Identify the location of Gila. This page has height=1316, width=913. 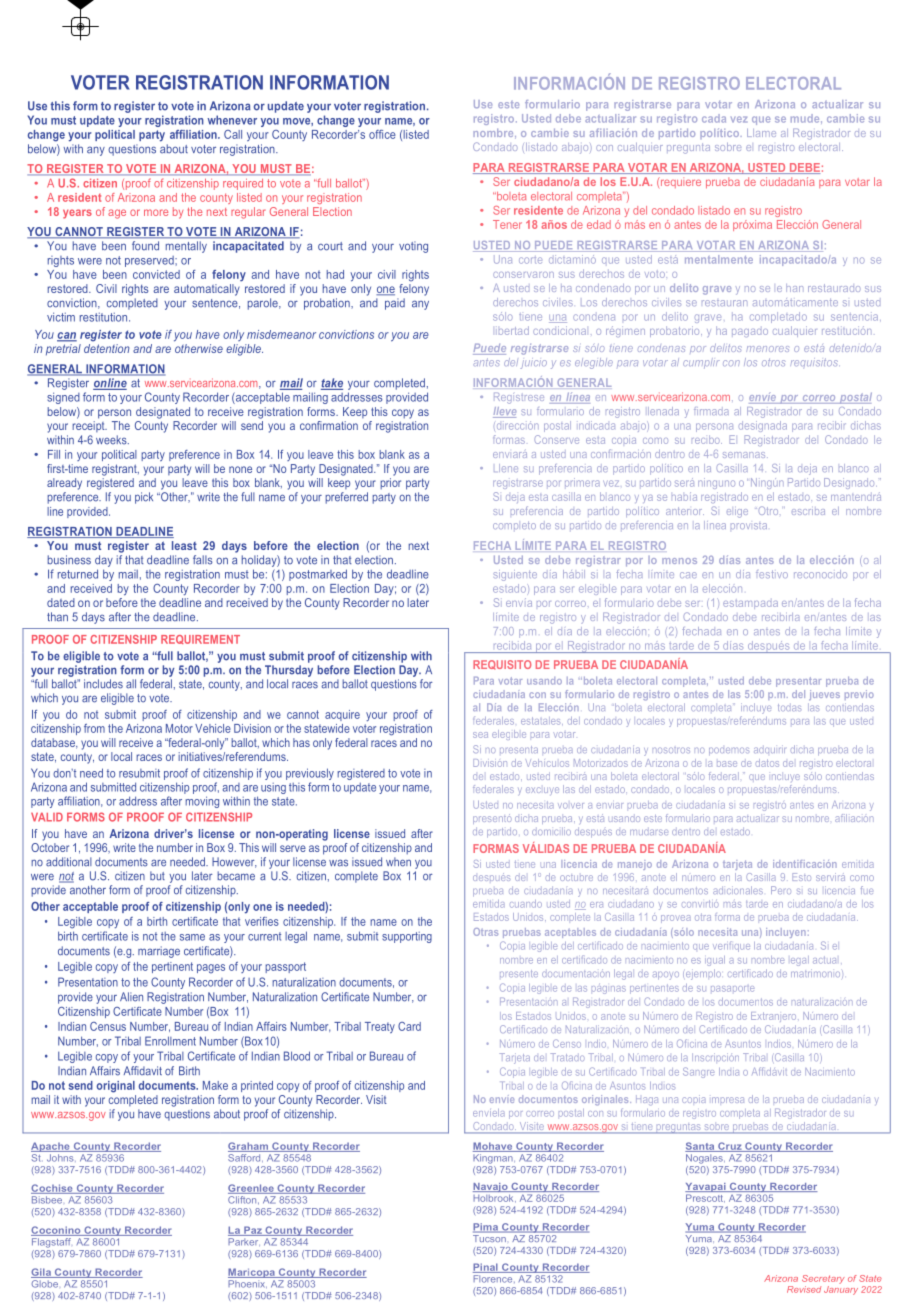
(42, 1273).
